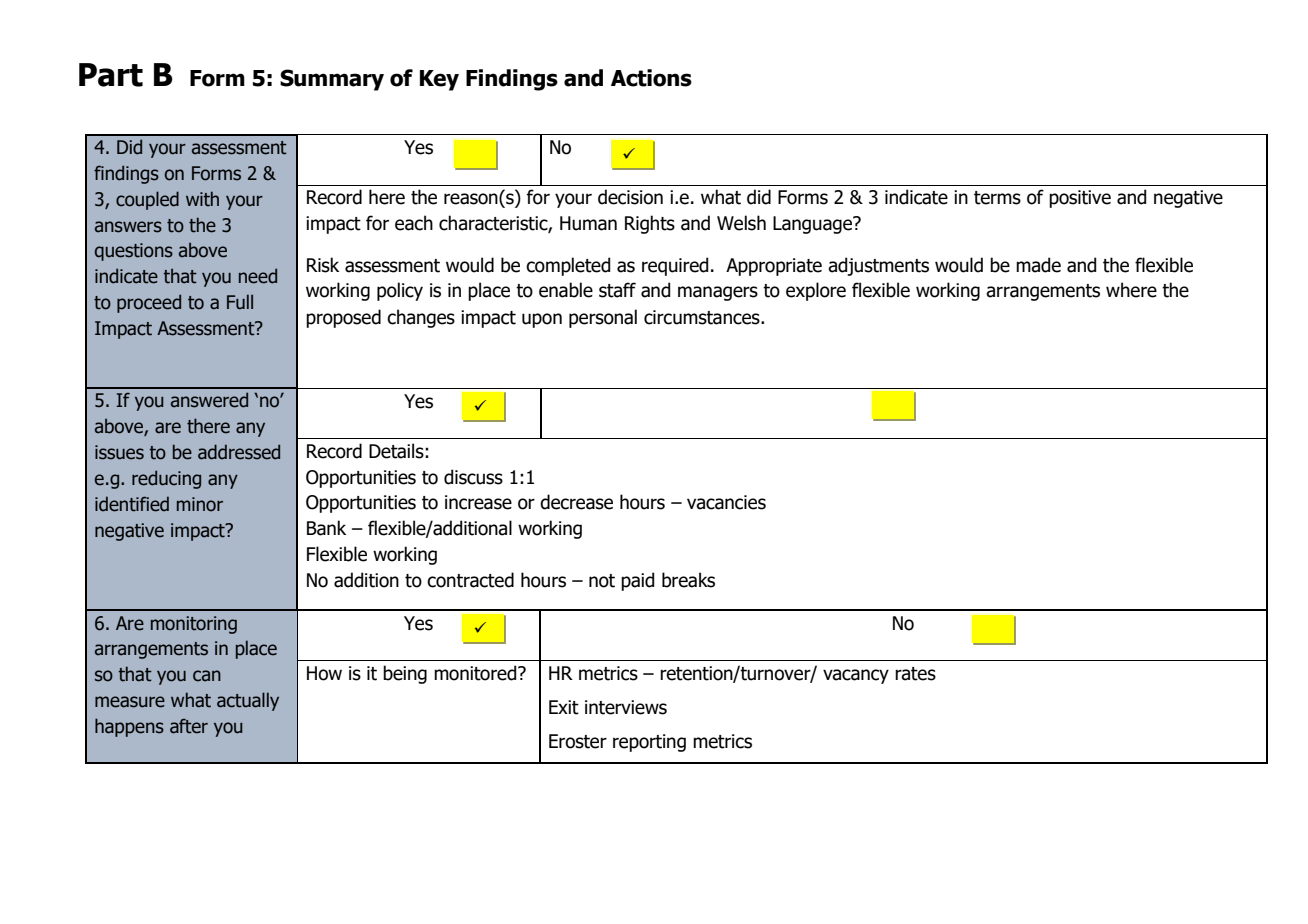 The width and height of the document is (1308, 924). Describe the element at coordinates (997, 198) in the document. I see `terms` at that location.
